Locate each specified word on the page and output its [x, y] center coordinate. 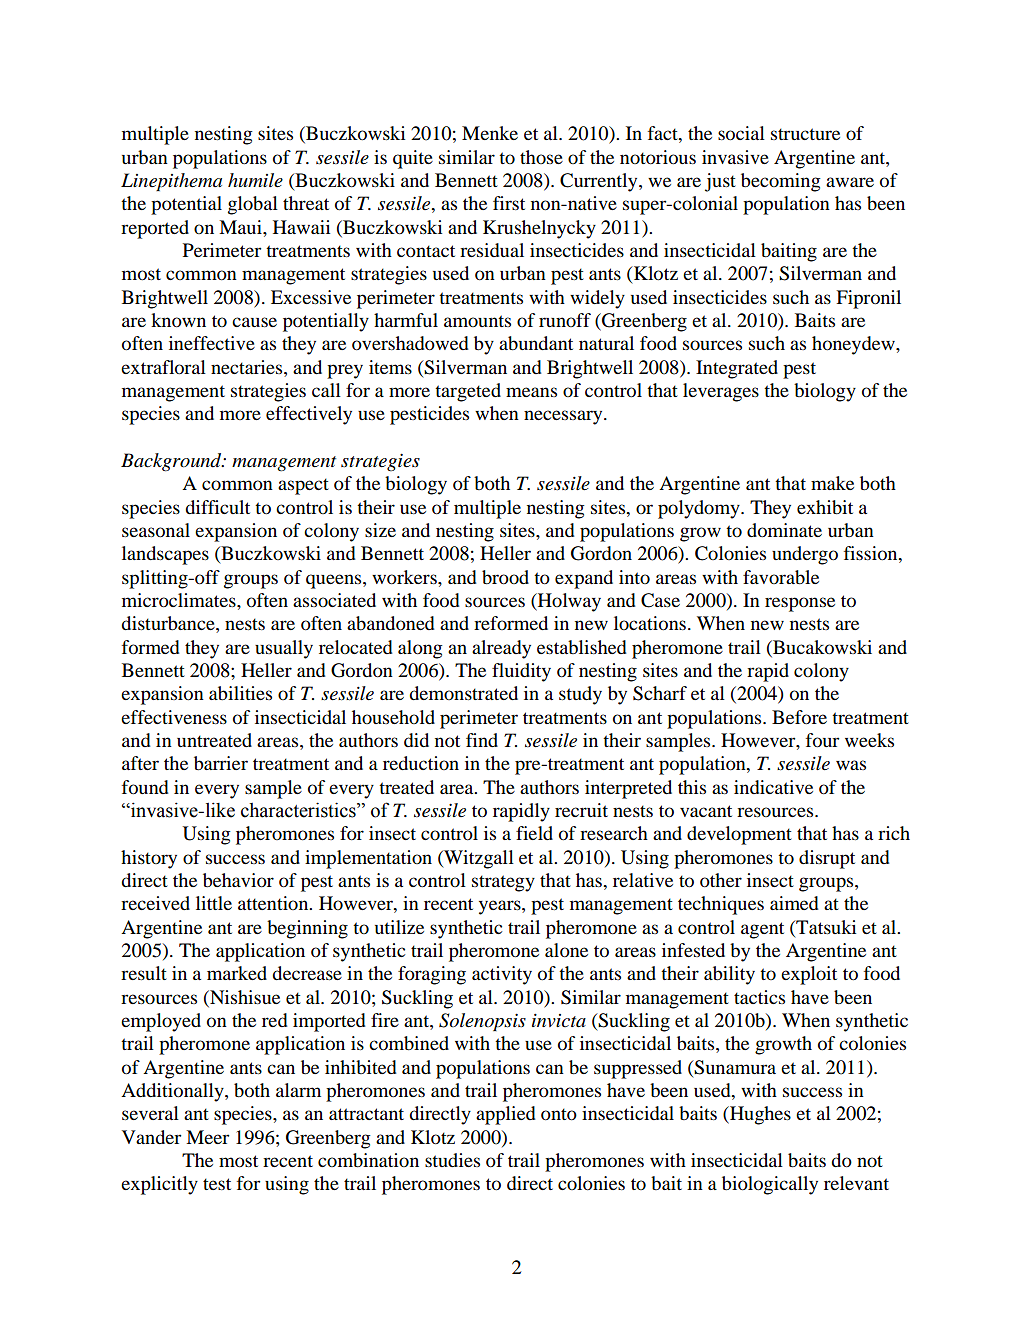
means [531, 392]
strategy [503, 883]
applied [506, 1115]
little [214, 903]
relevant [856, 1183]
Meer [207, 1137]
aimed [794, 903]
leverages [721, 392]
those [541, 157]
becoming [780, 182]
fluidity [521, 672]
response [800, 604]
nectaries [248, 367]
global [253, 205]
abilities [240, 693]
